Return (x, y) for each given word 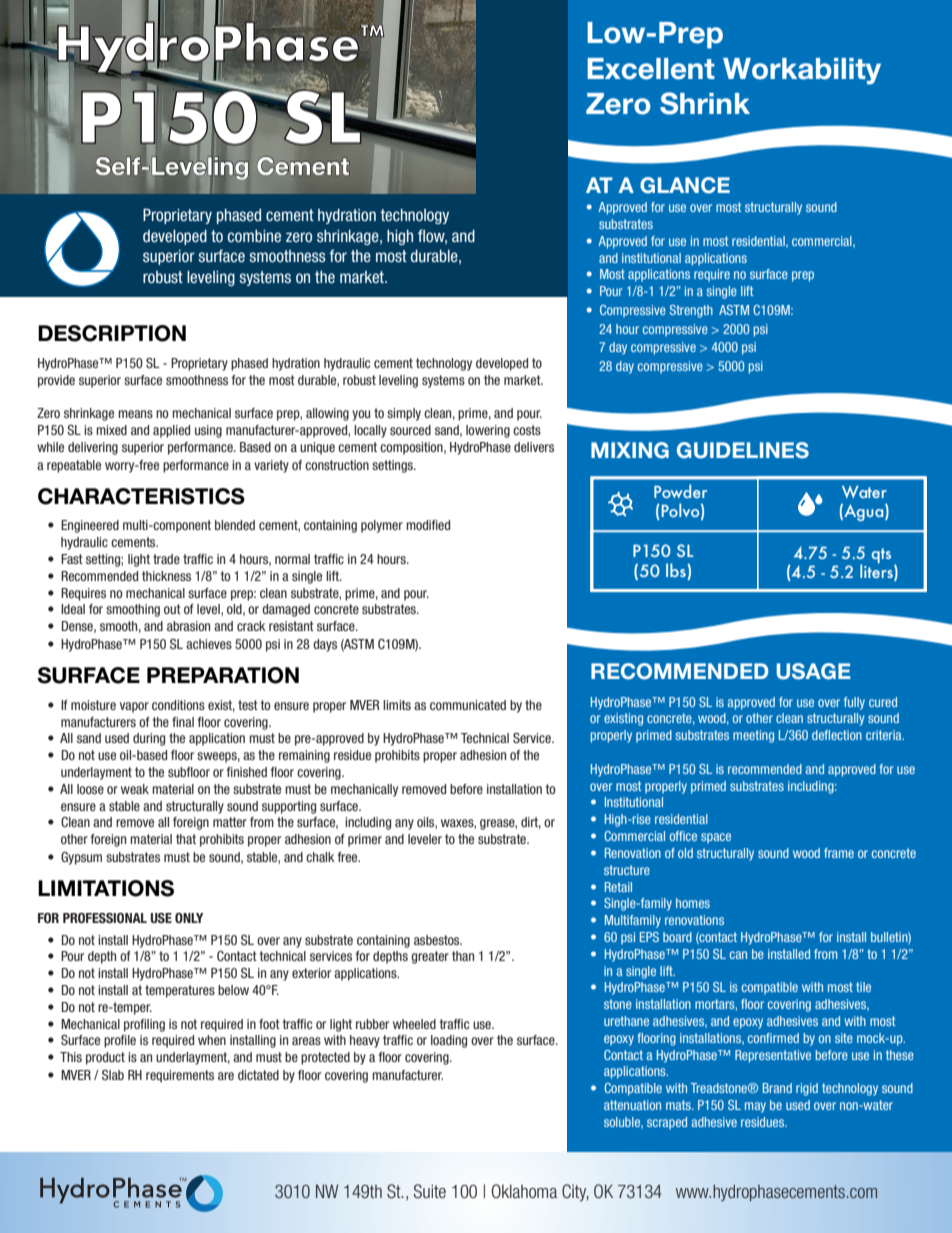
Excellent (651, 69)
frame (839, 853)
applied (171, 431)
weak (135, 789)
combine (254, 236)
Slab (113, 1075)
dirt (531, 823)
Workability (802, 71)
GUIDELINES (743, 450)
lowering (488, 431)
